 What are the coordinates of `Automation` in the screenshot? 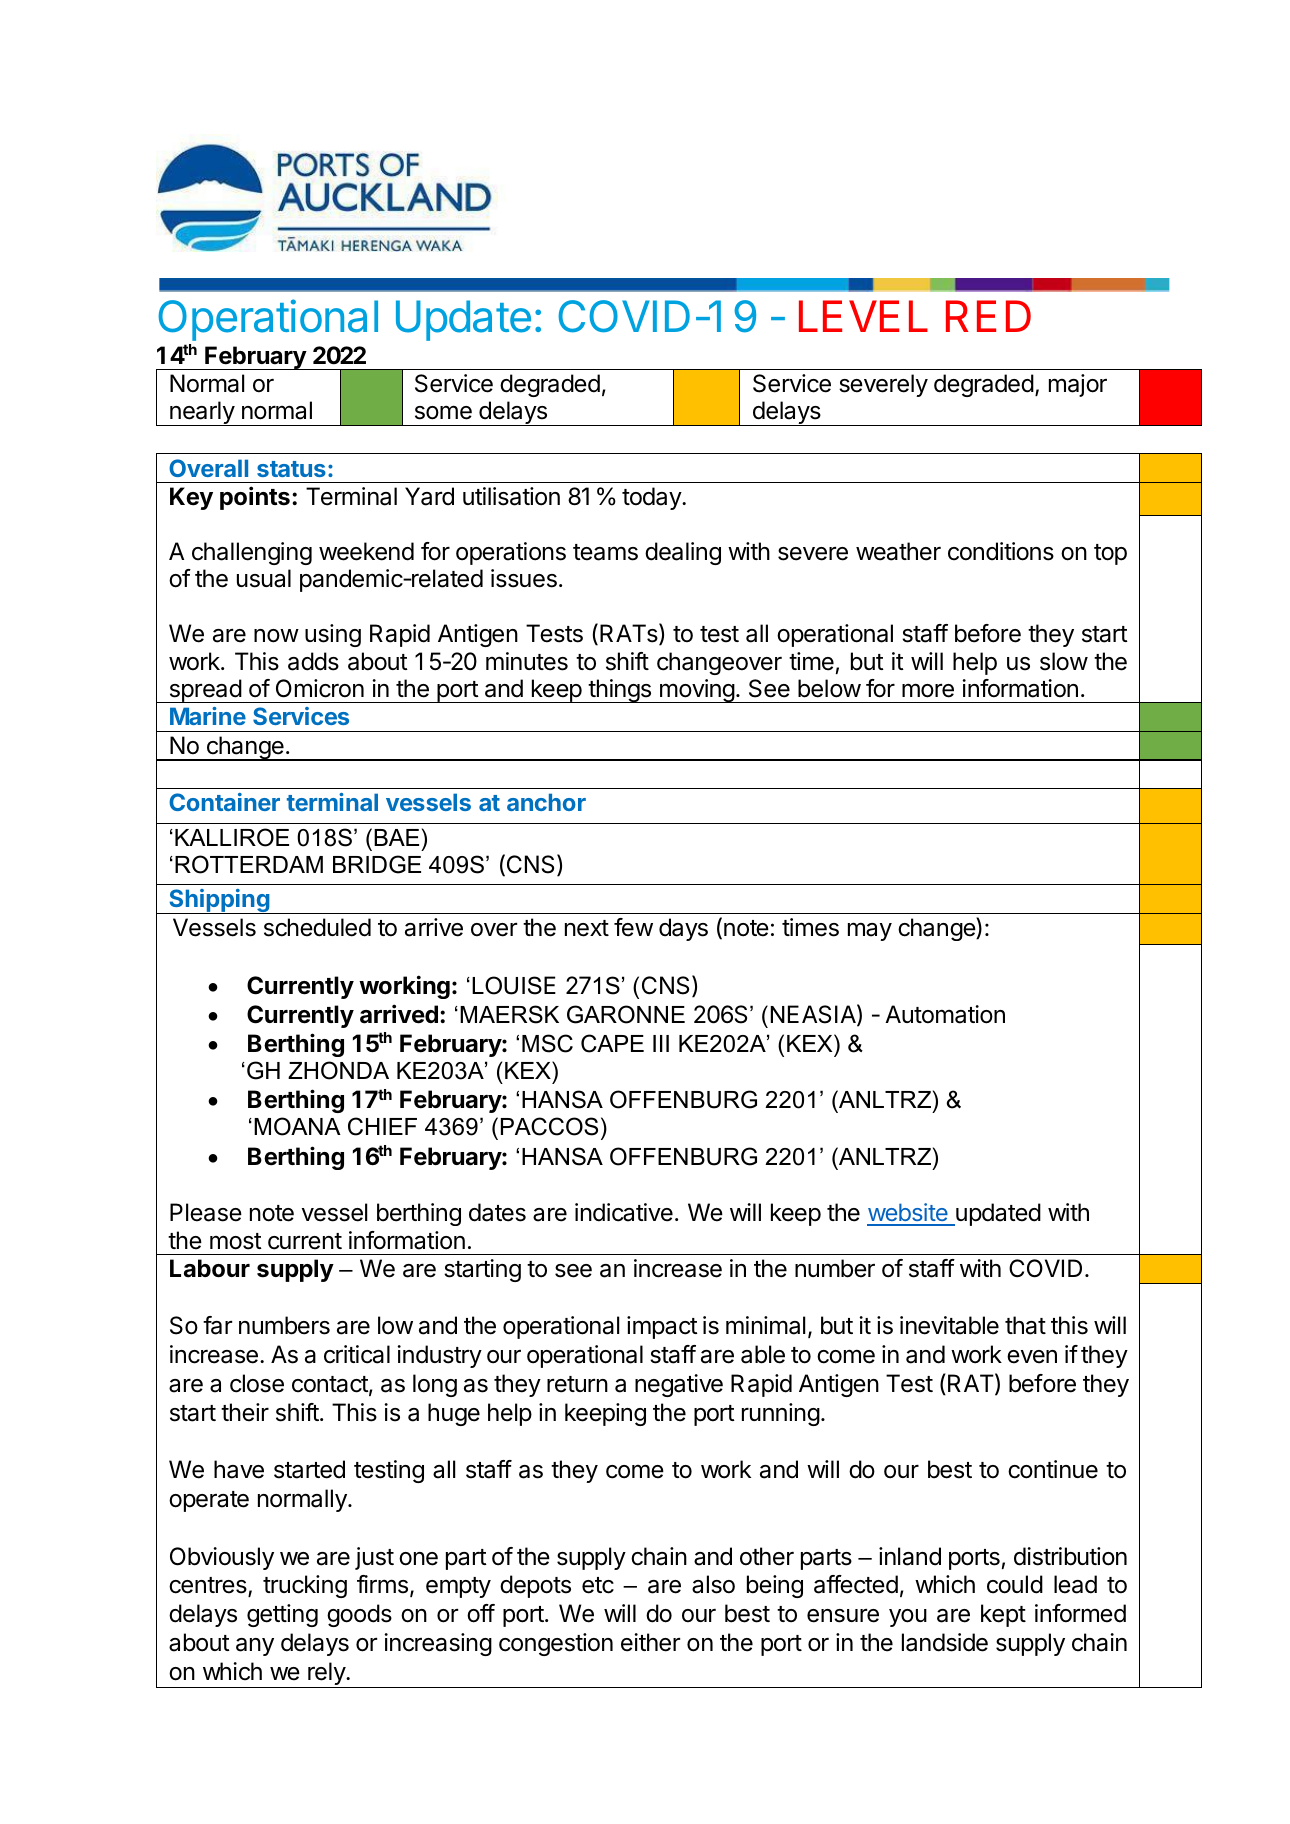 It's located at (945, 1014).
